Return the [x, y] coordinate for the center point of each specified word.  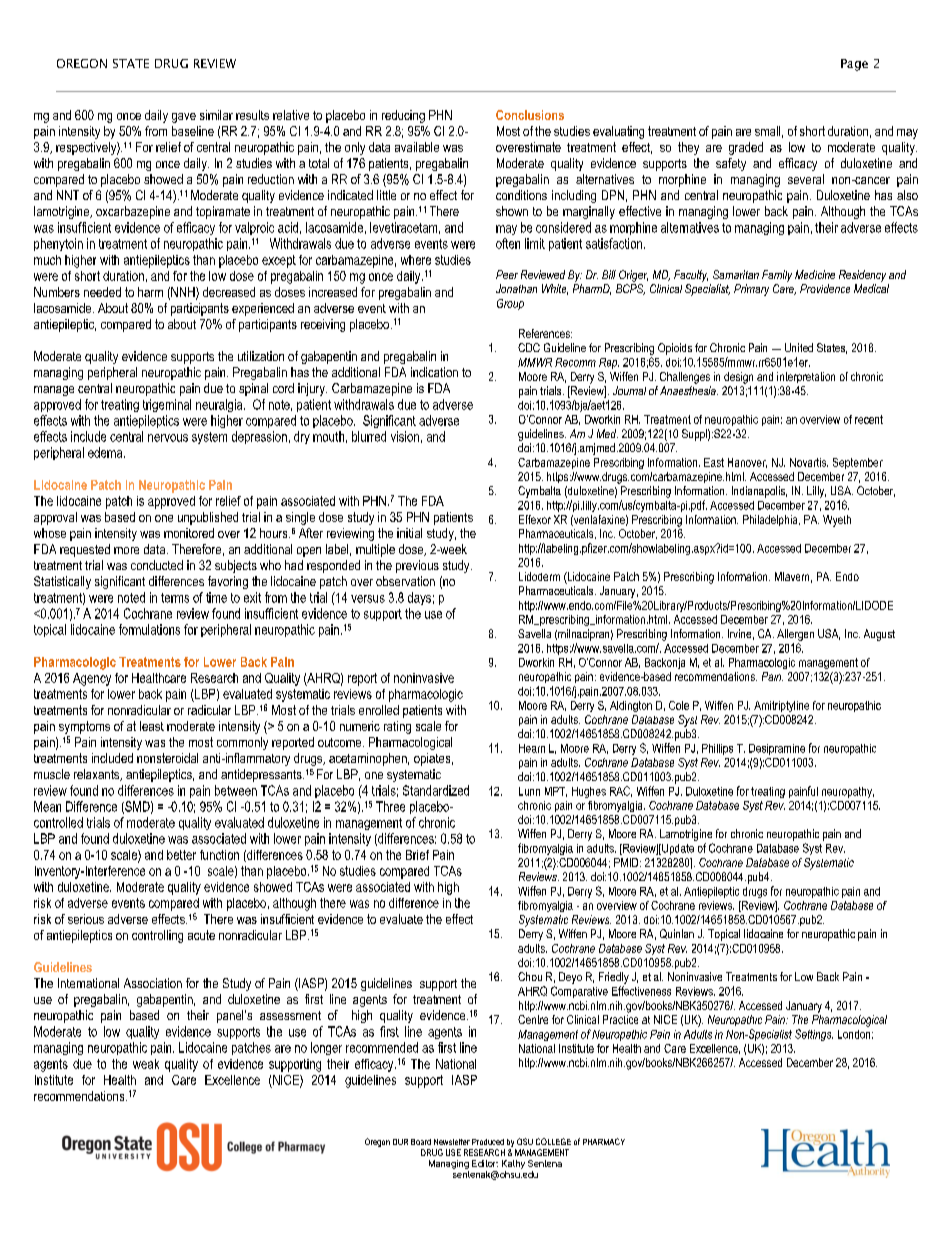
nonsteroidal [167, 758]
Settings [814, 1035]
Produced [488, 1142]
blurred [369, 436]
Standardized [436, 790]
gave [184, 118]
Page [854, 65]
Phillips [717, 749]
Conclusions [530, 115]
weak [146, 1064]
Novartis [809, 462]
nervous [168, 438]
